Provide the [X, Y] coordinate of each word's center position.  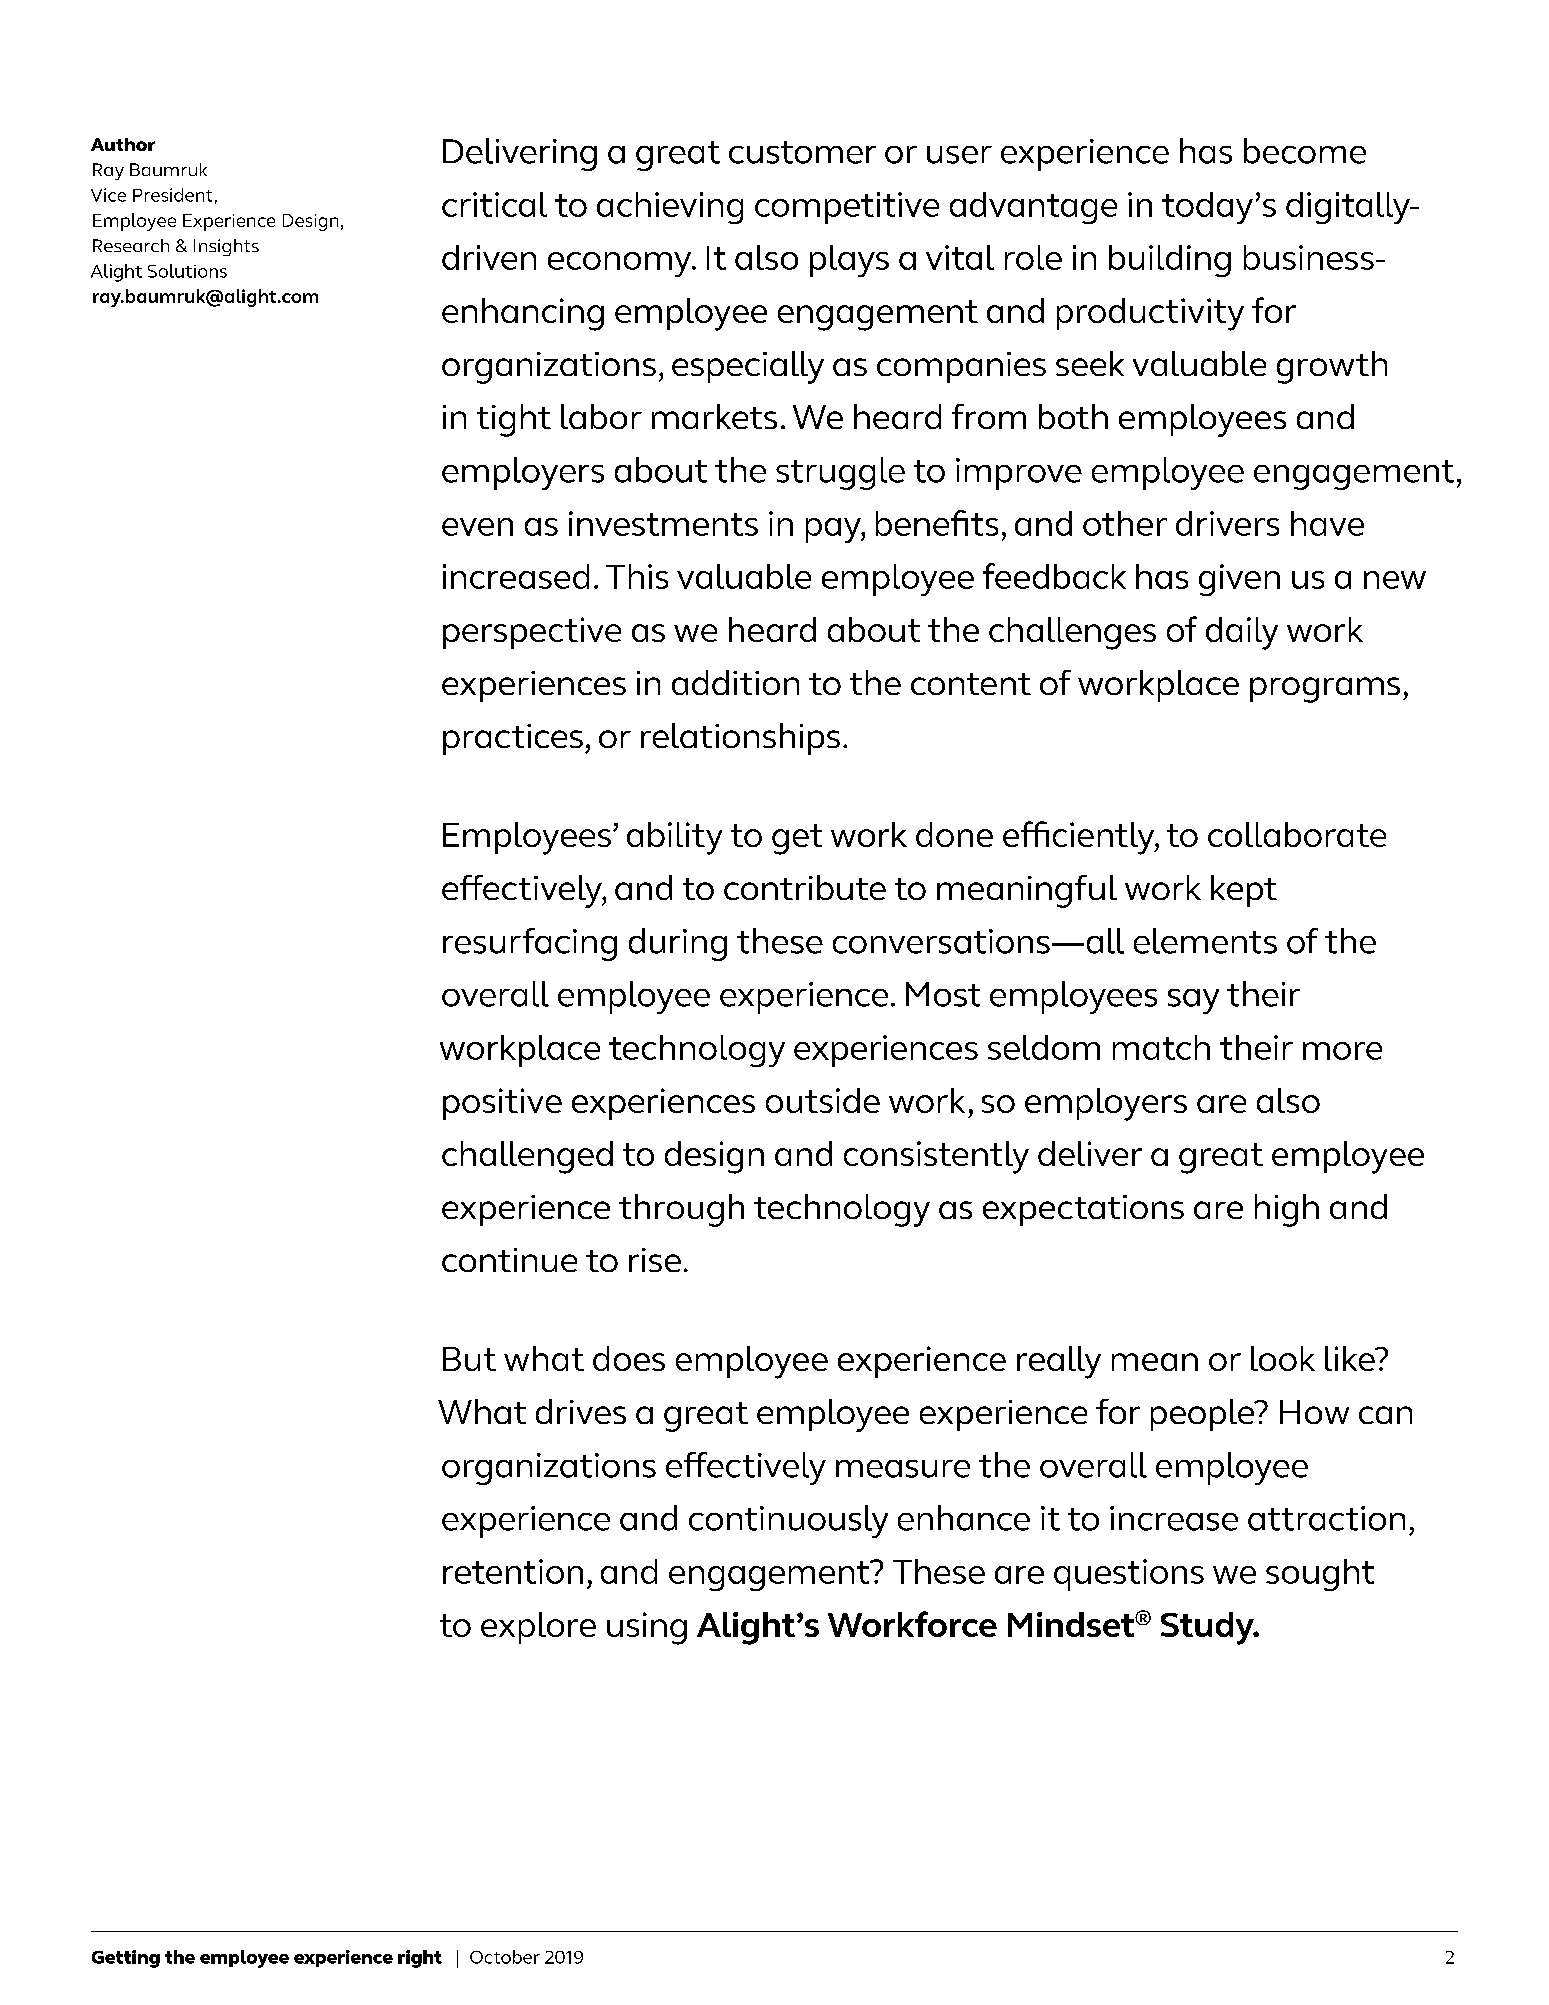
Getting [126, 1959]
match [1161, 1047]
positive [502, 1104]
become [1305, 151]
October [505, 1957]
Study [1208, 1628]
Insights [226, 247]
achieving [670, 208]
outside [823, 1100]
